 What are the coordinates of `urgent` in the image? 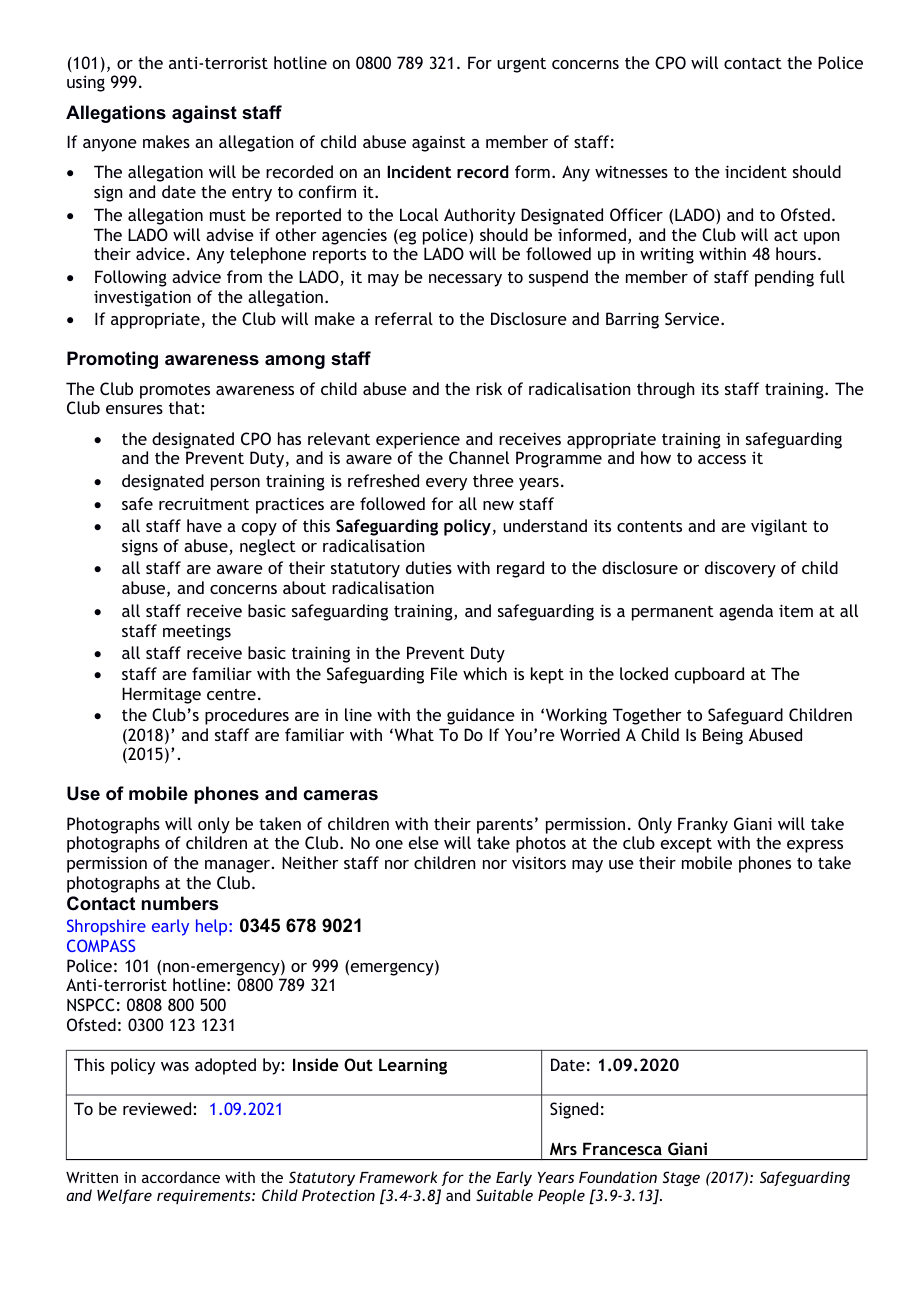 It's located at (521, 65).
